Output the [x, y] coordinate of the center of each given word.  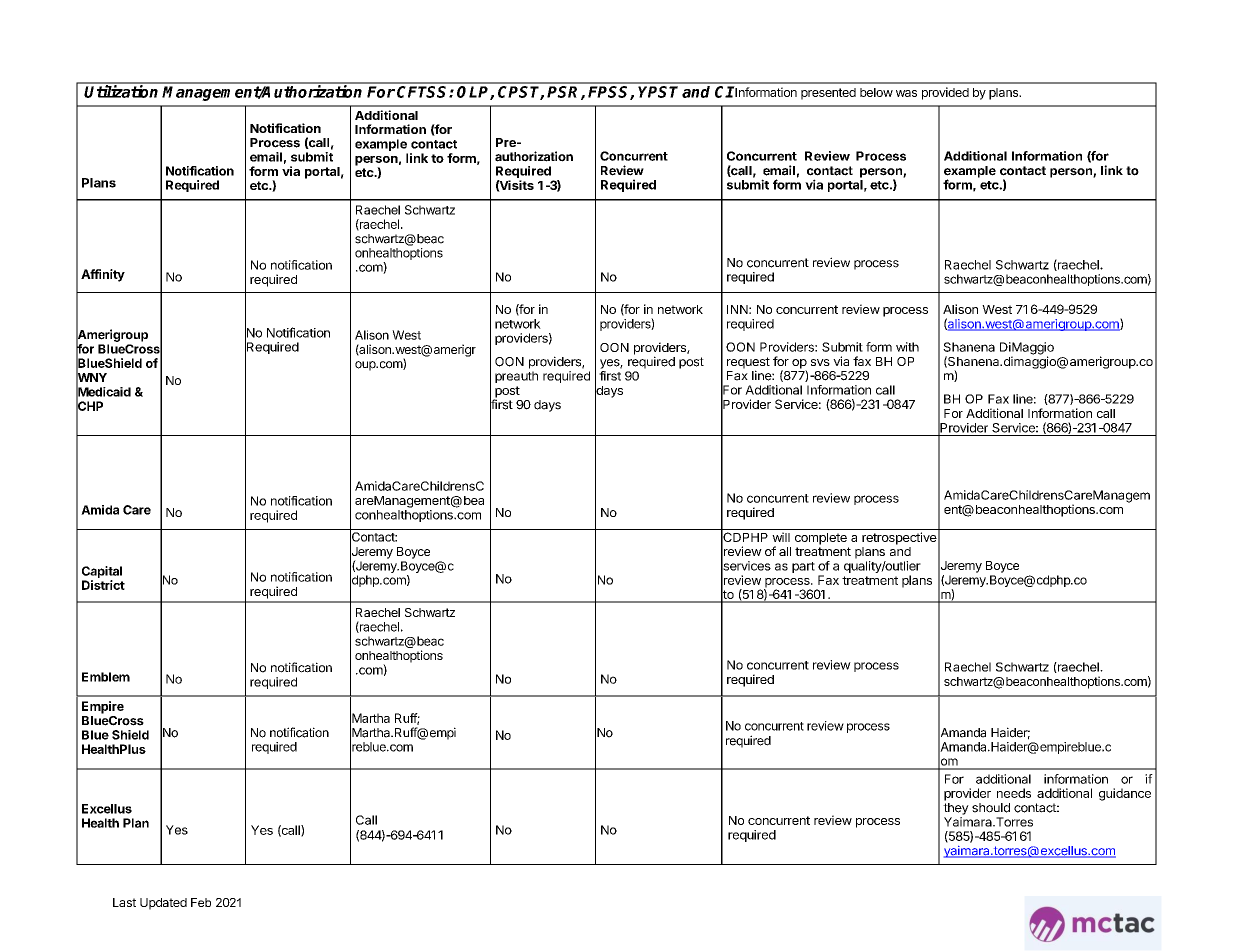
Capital [102, 573]
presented [828, 94]
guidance [1125, 794]
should [991, 808]
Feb [201, 902]
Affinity [103, 275]
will [781, 537]
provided [945, 93]
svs [820, 362]
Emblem [106, 677]
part [803, 567]
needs [1014, 793]
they [956, 809]
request [748, 364]
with [907, 347]
